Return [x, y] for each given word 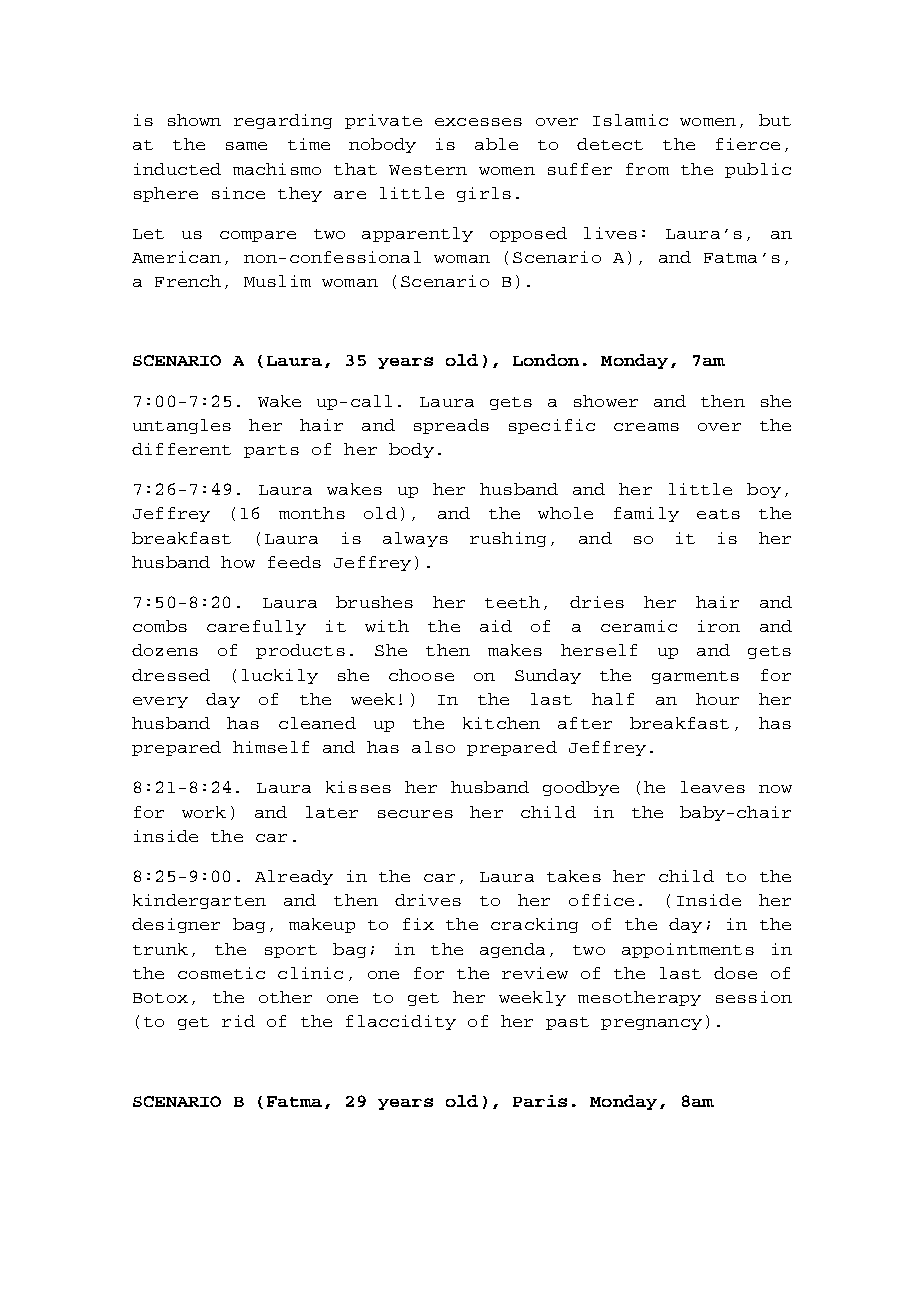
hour [717, 699]
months [312, 513]
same [246, 146]
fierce [748, 144]
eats [718, 514]
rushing [508, 539]
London [546, 360]
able [496, 144]
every [160, 702]
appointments [688, 950]
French [188, 281]
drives [428, 900]
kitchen [501, 723]
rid [238, 1021]
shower [606, 401]
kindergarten [199, 901]
